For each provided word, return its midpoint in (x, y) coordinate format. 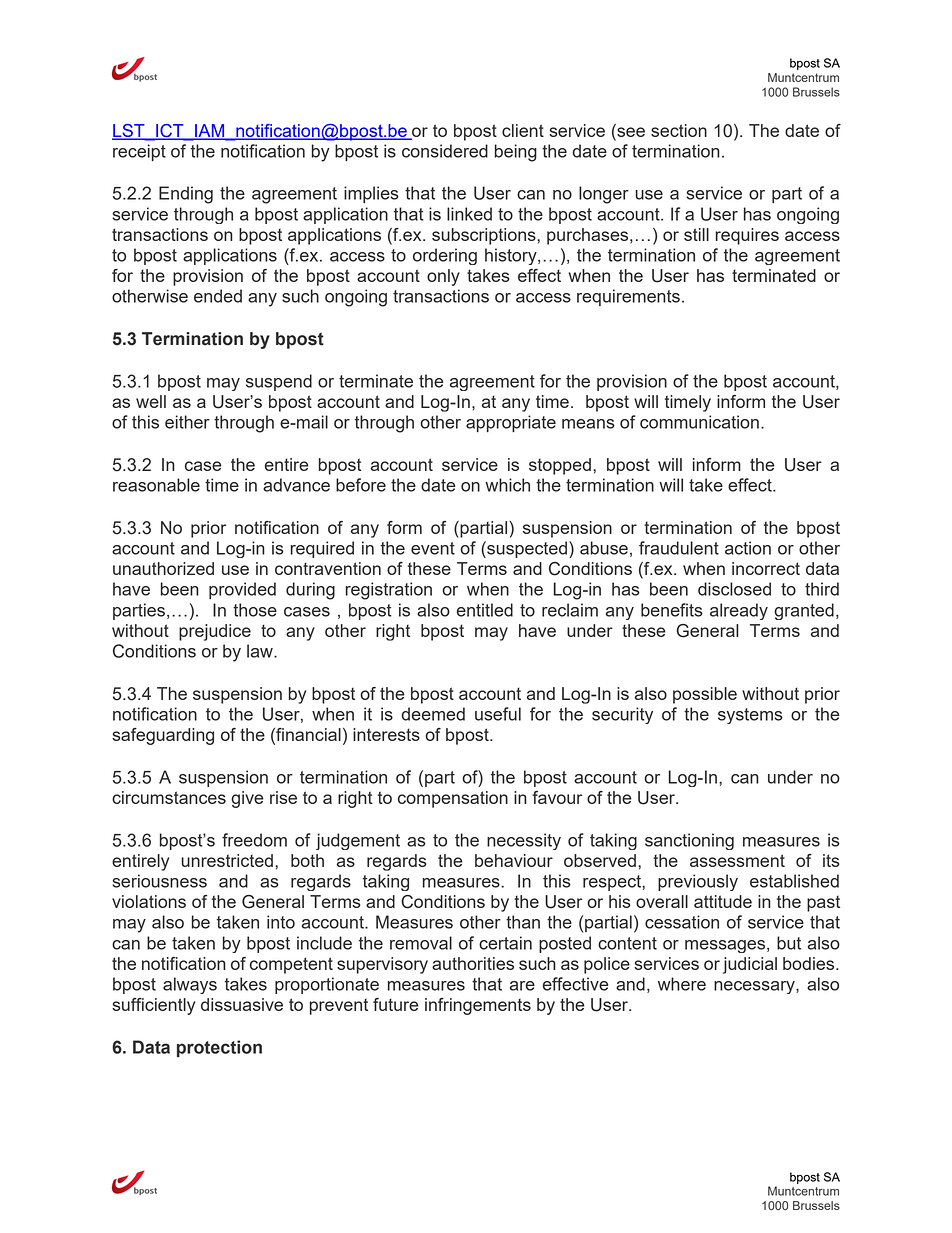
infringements (478, 1006)
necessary (755, 987)
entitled (485, 610)
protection (219, 1048)
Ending (186, 195)
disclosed (734, 589)
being (515, 153)
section (679, 130)
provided (242, 590)
